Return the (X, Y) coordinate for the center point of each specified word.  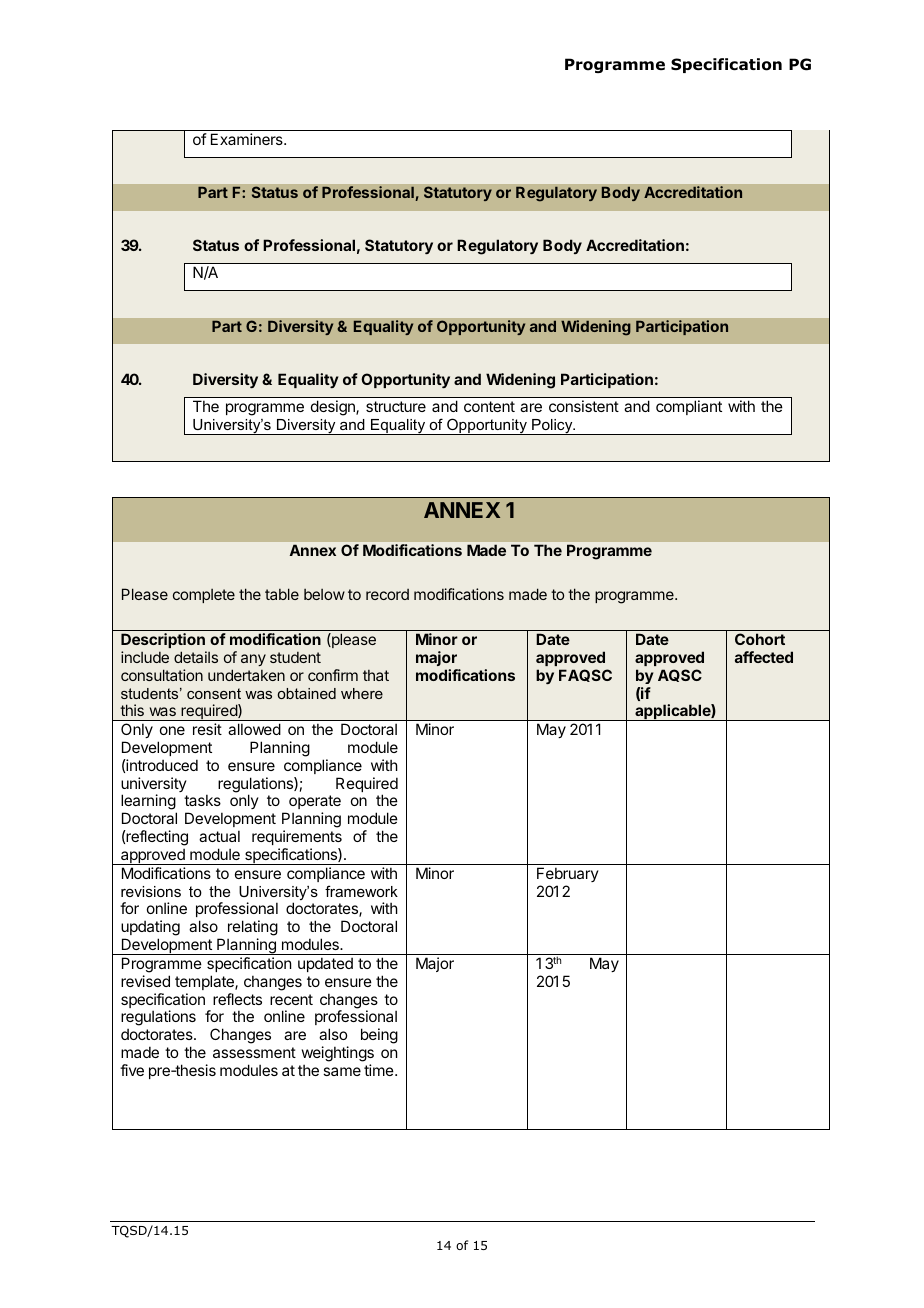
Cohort (760, 639)
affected (764, 657)
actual (219, 836)
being (379, 1036)
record (387, 594)
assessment (254, 1052)
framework (361, 891)
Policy (552, 427)
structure (396, 406)
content (489, 406)
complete (204, 596)
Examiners (248, 139)
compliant (689, 407)
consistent (584, 406)
